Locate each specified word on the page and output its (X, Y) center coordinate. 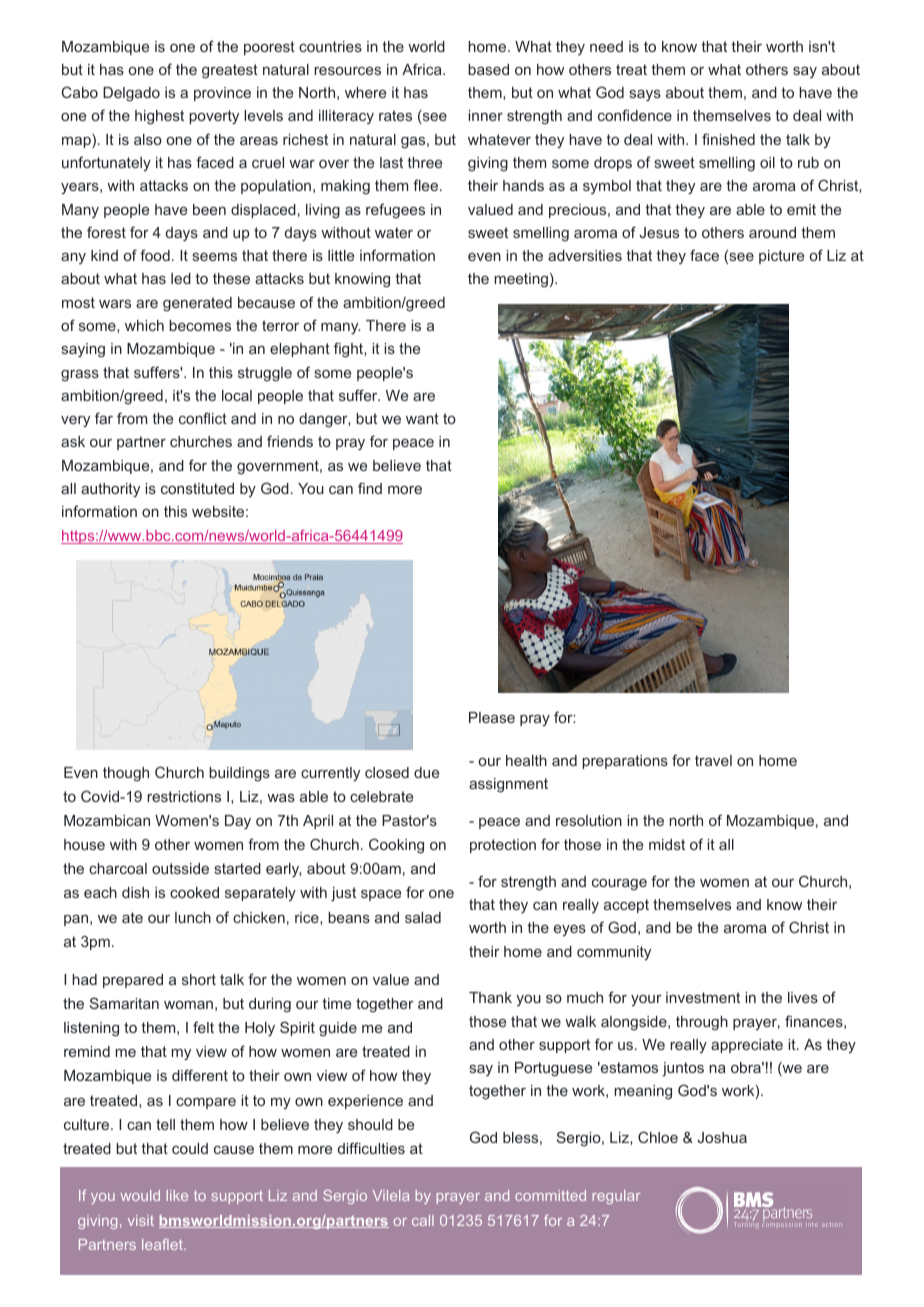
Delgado (131, 94)
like (177, 1195)
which (144, 325)
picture (781, 257)
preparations (625, 762)
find (370, 488)
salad (423, 917)
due (426, 772)
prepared (133, 981)
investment (703, 997)
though (126, 774)
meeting (521, 280)
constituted (197, 488)
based (488, 69)
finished (728, 139)
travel (713, 760)
